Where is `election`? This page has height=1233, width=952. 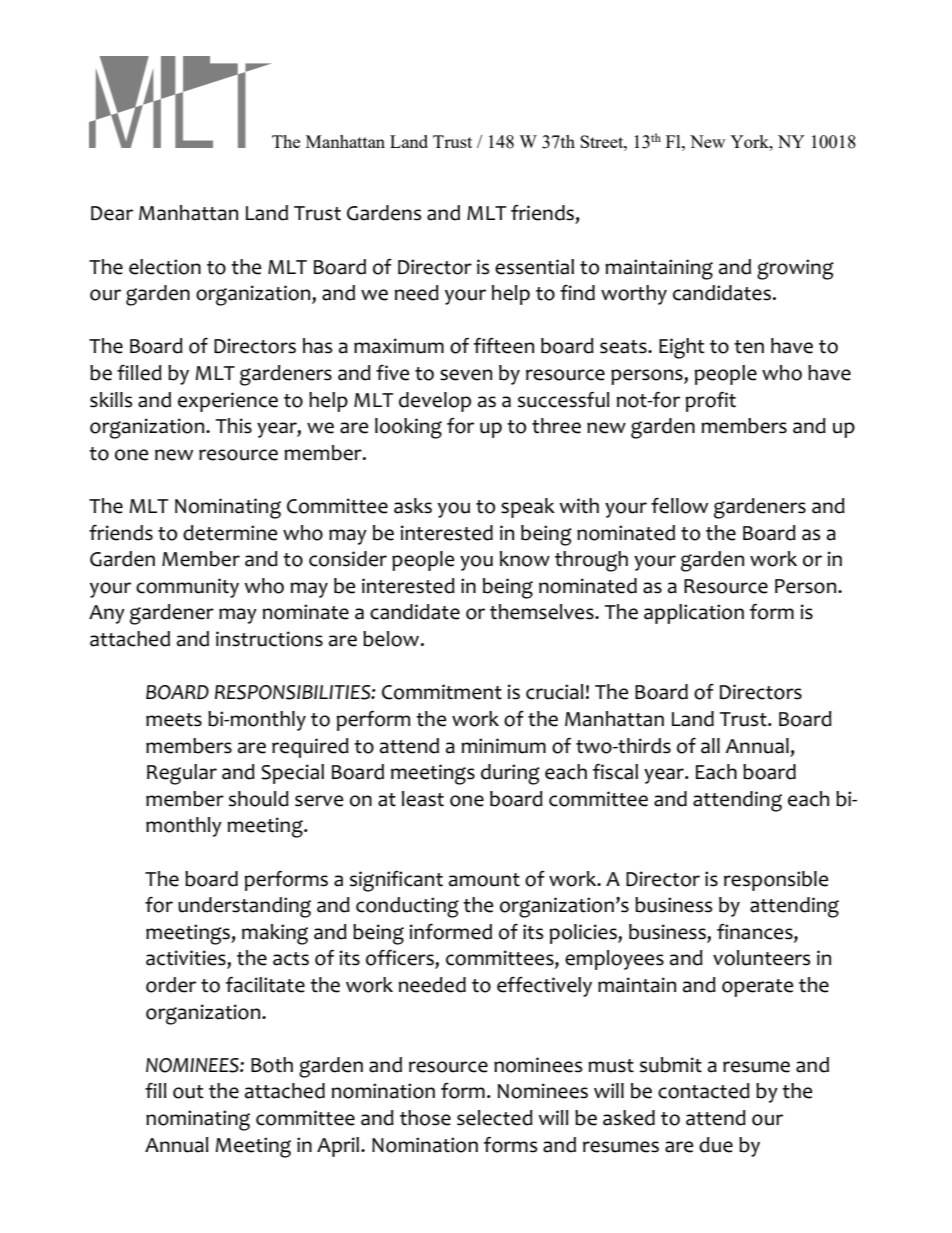
election is located at coordinates (165, 267).
